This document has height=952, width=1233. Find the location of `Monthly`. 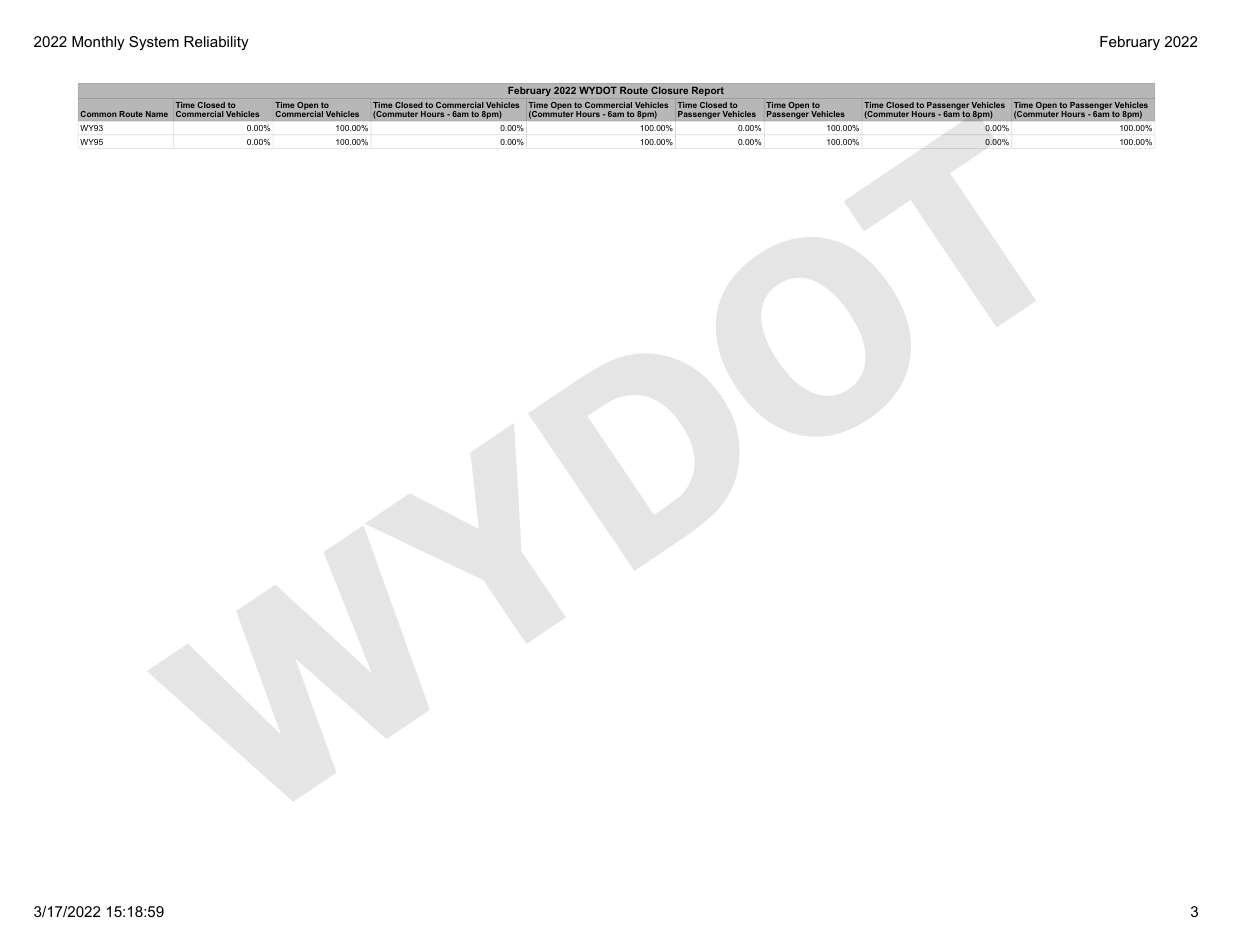

Monthly is located at coordinates (98, 43).
